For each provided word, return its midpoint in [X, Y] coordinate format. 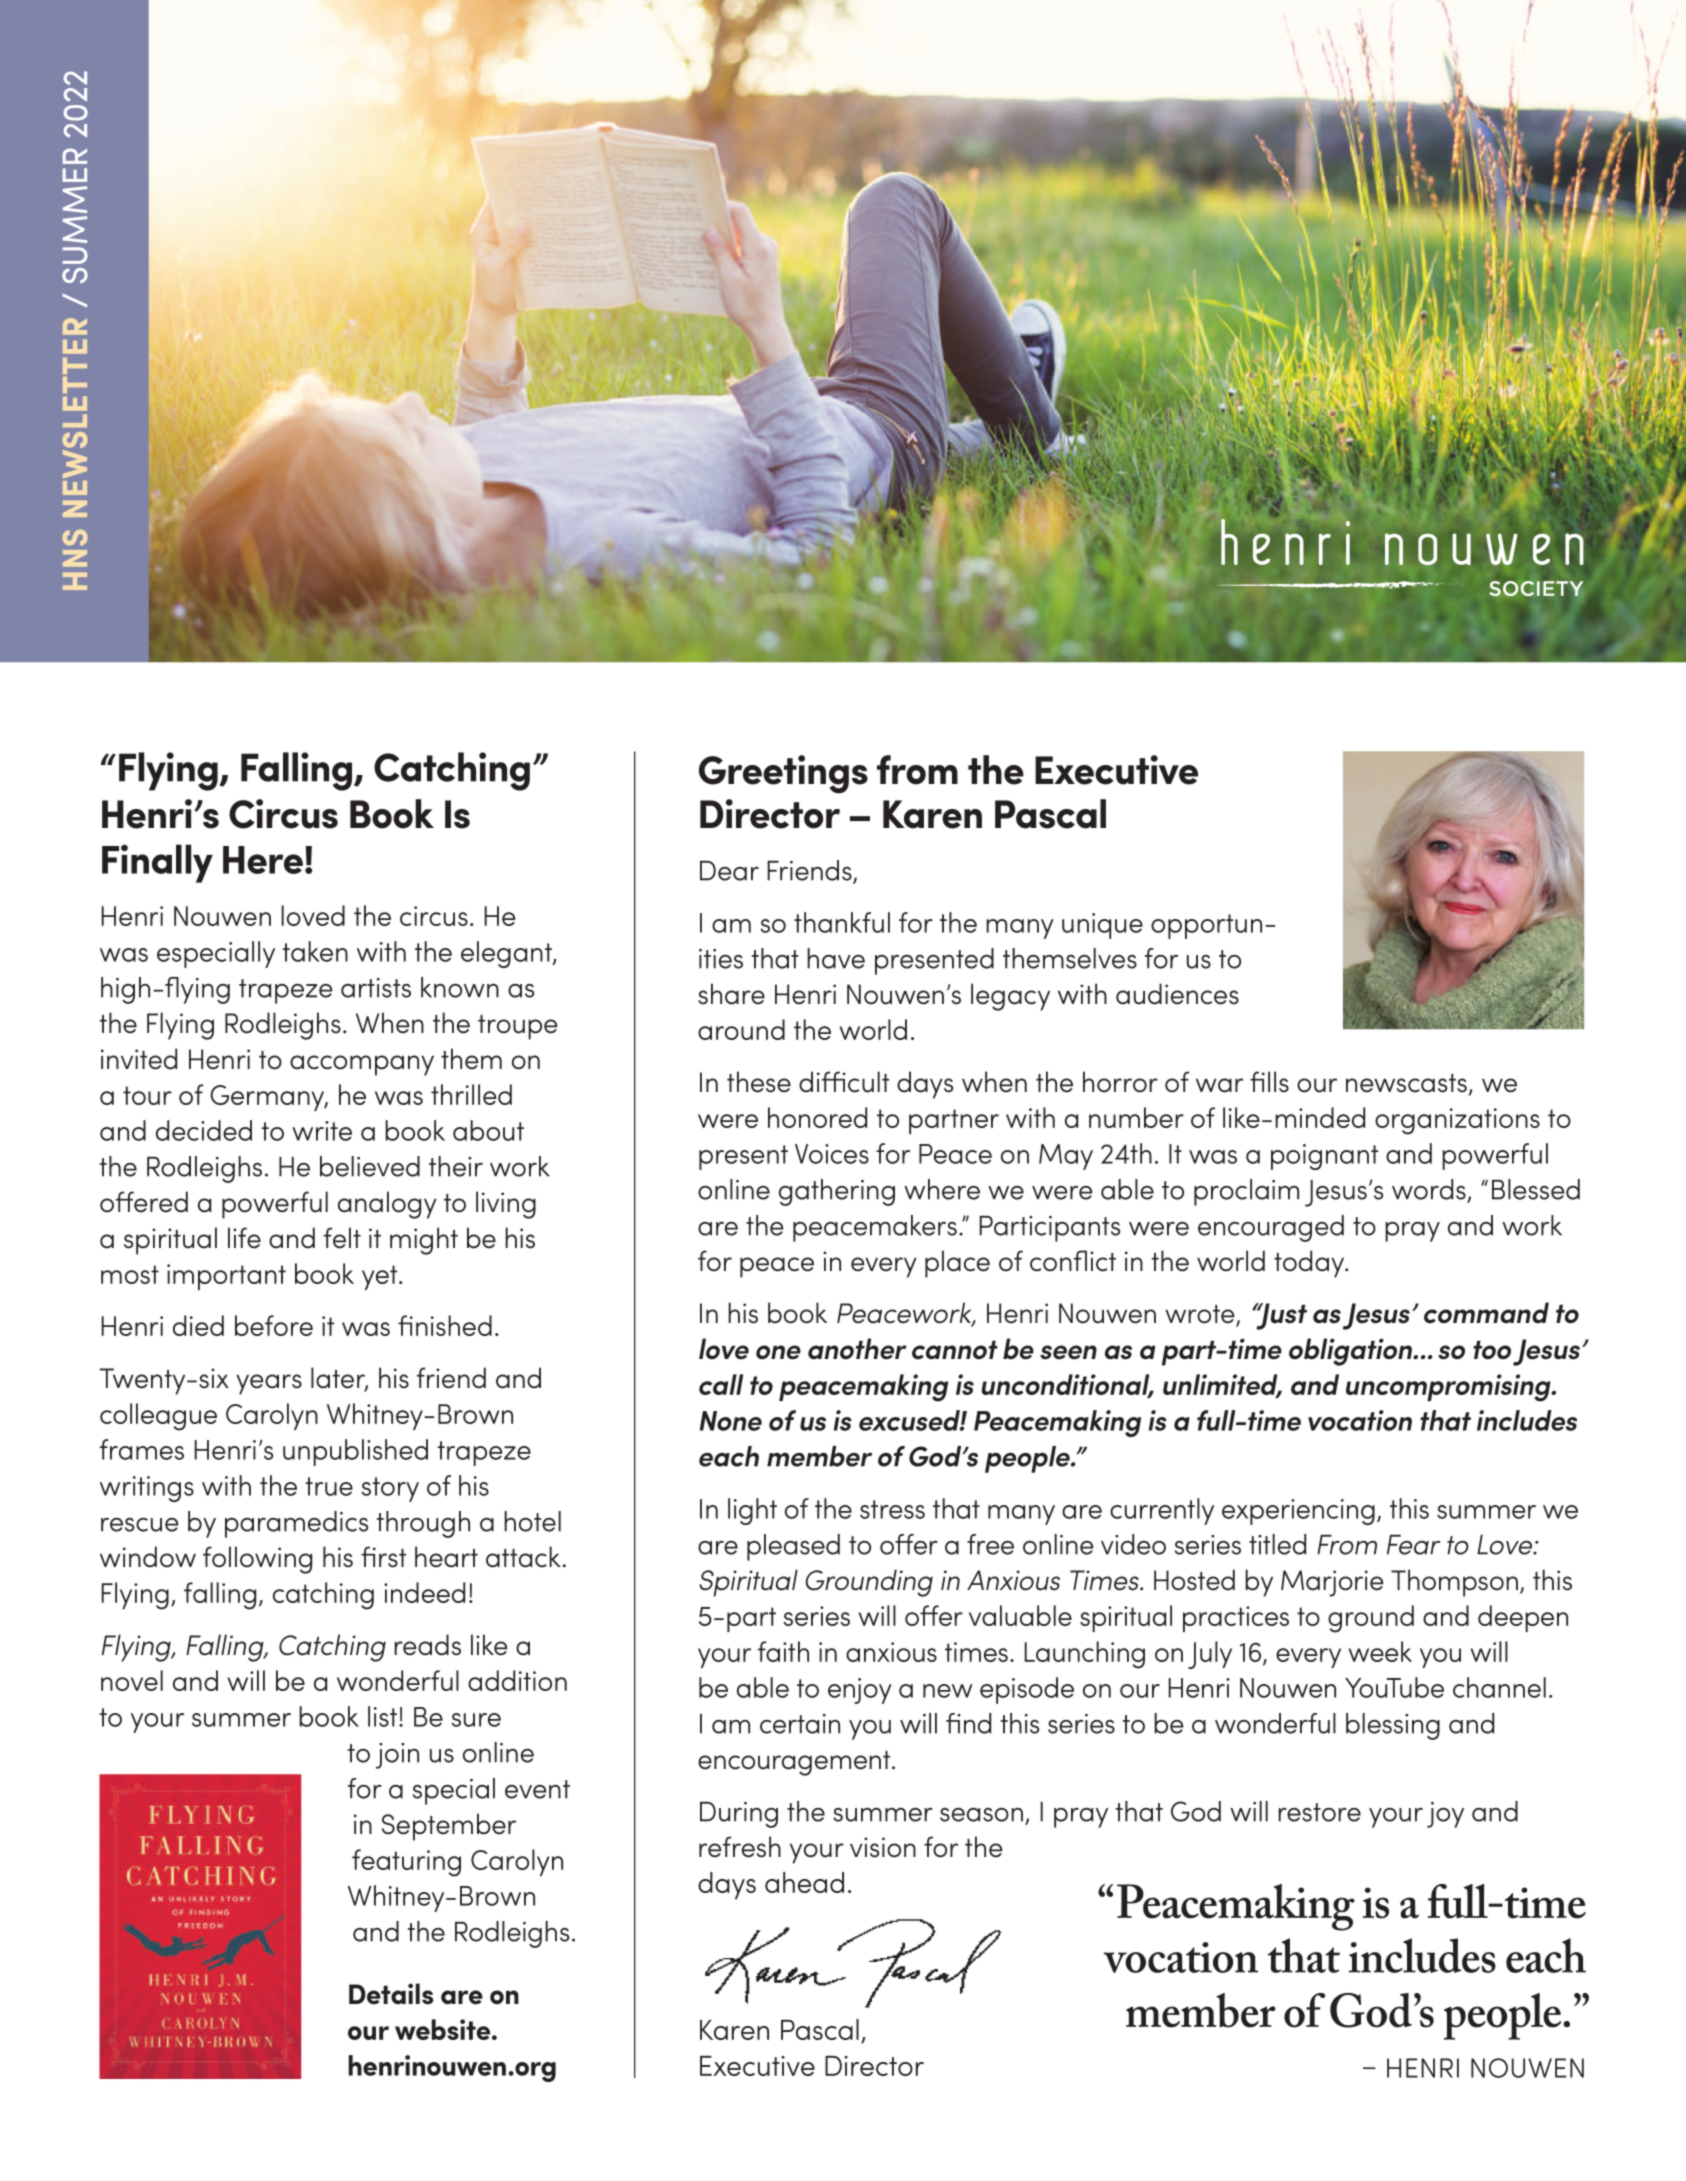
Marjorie [1332, 1583]
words [1430, 1190]
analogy [387, 1205]
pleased [793, 1547]
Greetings [783, 774]
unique [1102, 926]
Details [391, 1994]
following [257, 1560]
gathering [837, 1192]
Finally [157, 863]
